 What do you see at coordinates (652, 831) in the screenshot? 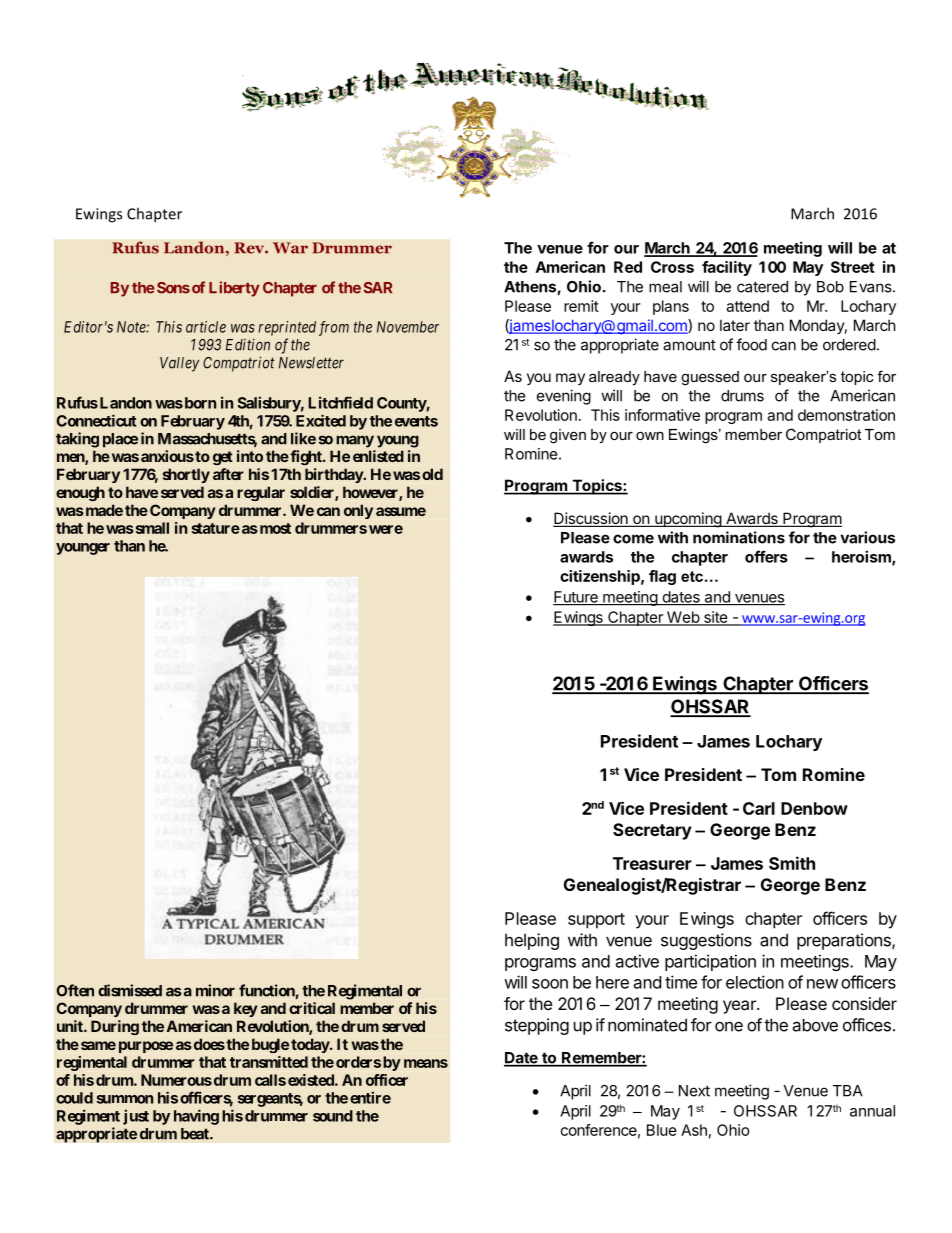
I see `Secretary` at bounding box center [652, 831].
